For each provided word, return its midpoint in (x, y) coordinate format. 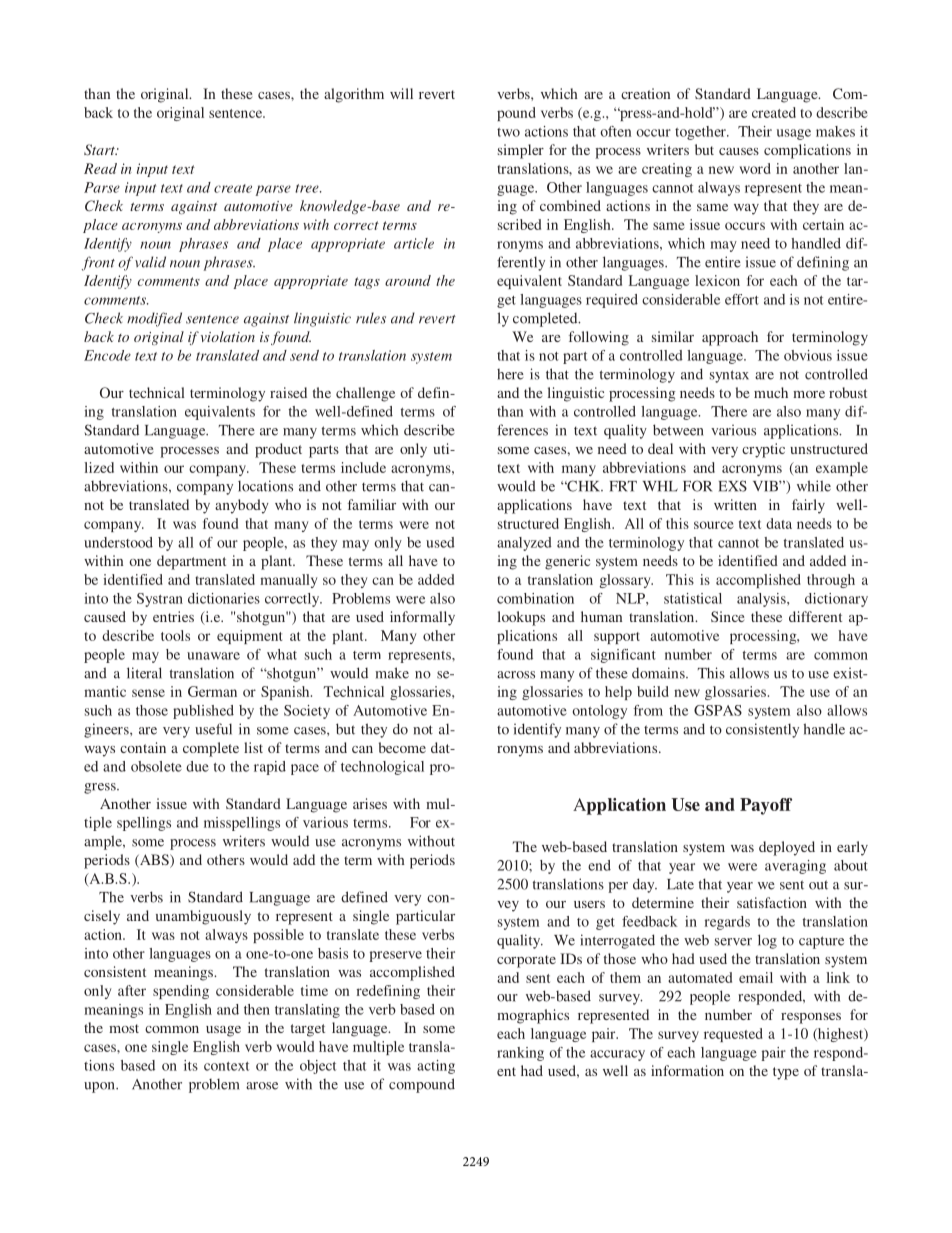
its (191, 1065)
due (197, 766)
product (278, 450)
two (508, 132)
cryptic (763, 450)
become (402, 747)
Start (100, 150)
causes (739, 151)
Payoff (766, 806)
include (363, 467)
